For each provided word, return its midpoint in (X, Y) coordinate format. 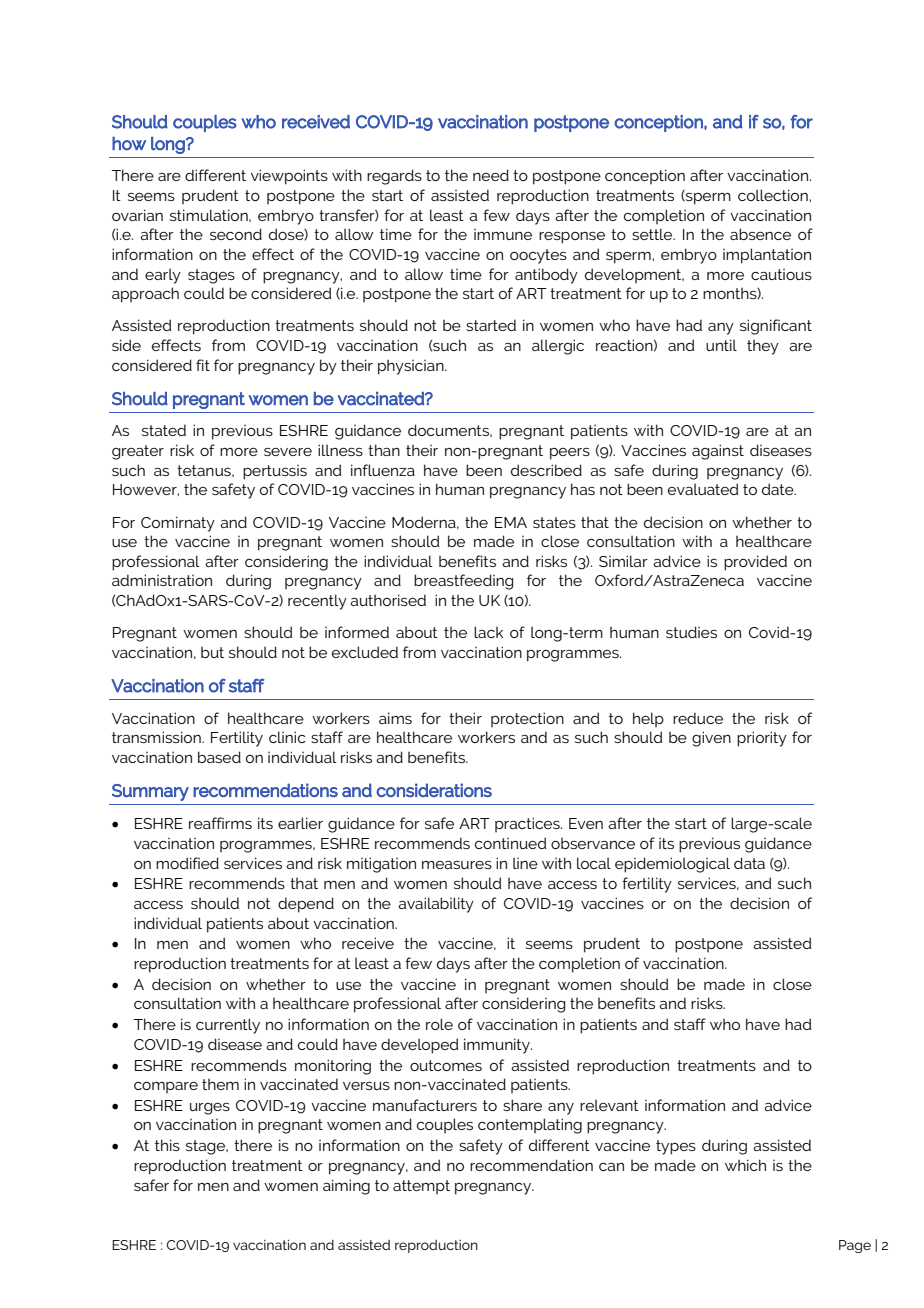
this (167, 1145)
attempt (421, 1187)
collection (774, 195)
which (745, 1165)
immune (503, 234)
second (236, 234)
